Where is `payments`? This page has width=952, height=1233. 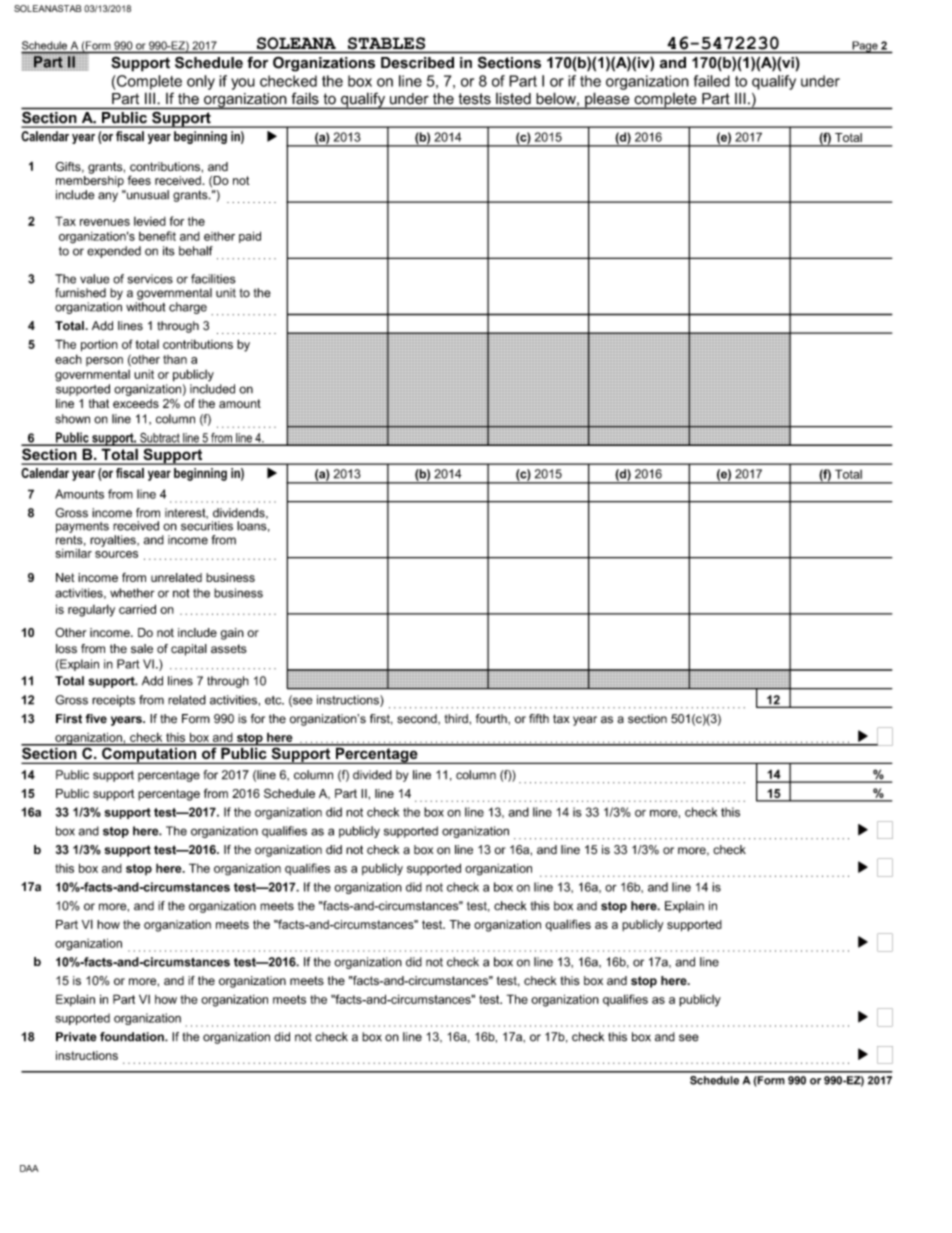 payments is located at coordinates (82, 527).
